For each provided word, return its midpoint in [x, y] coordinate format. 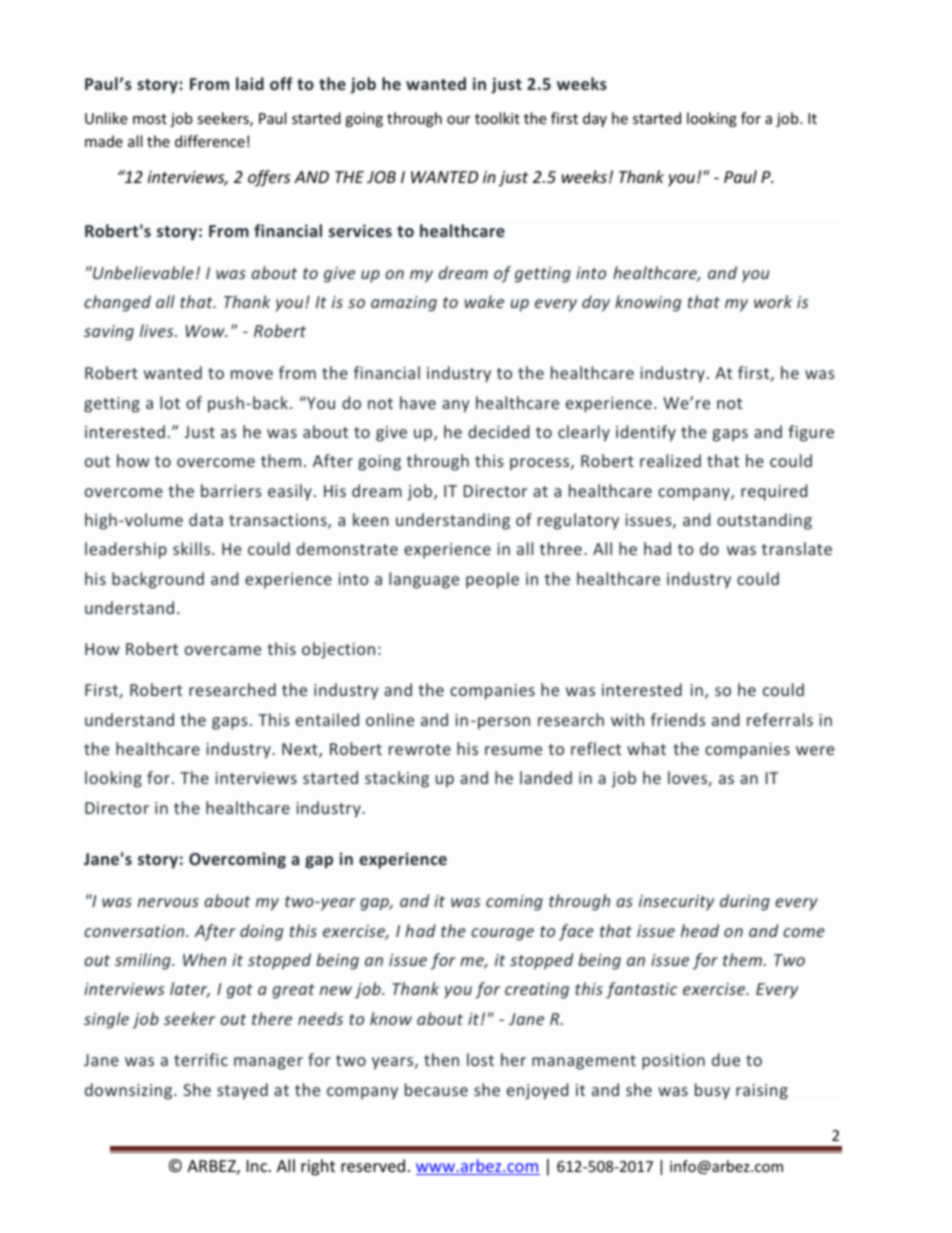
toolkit [497, 118]
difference [210, 141]
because [436, 1089]
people [492, 580]
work [773, 301]
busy [712, 1091]
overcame [223, 650]
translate [797, 548]
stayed [242, 1091]
